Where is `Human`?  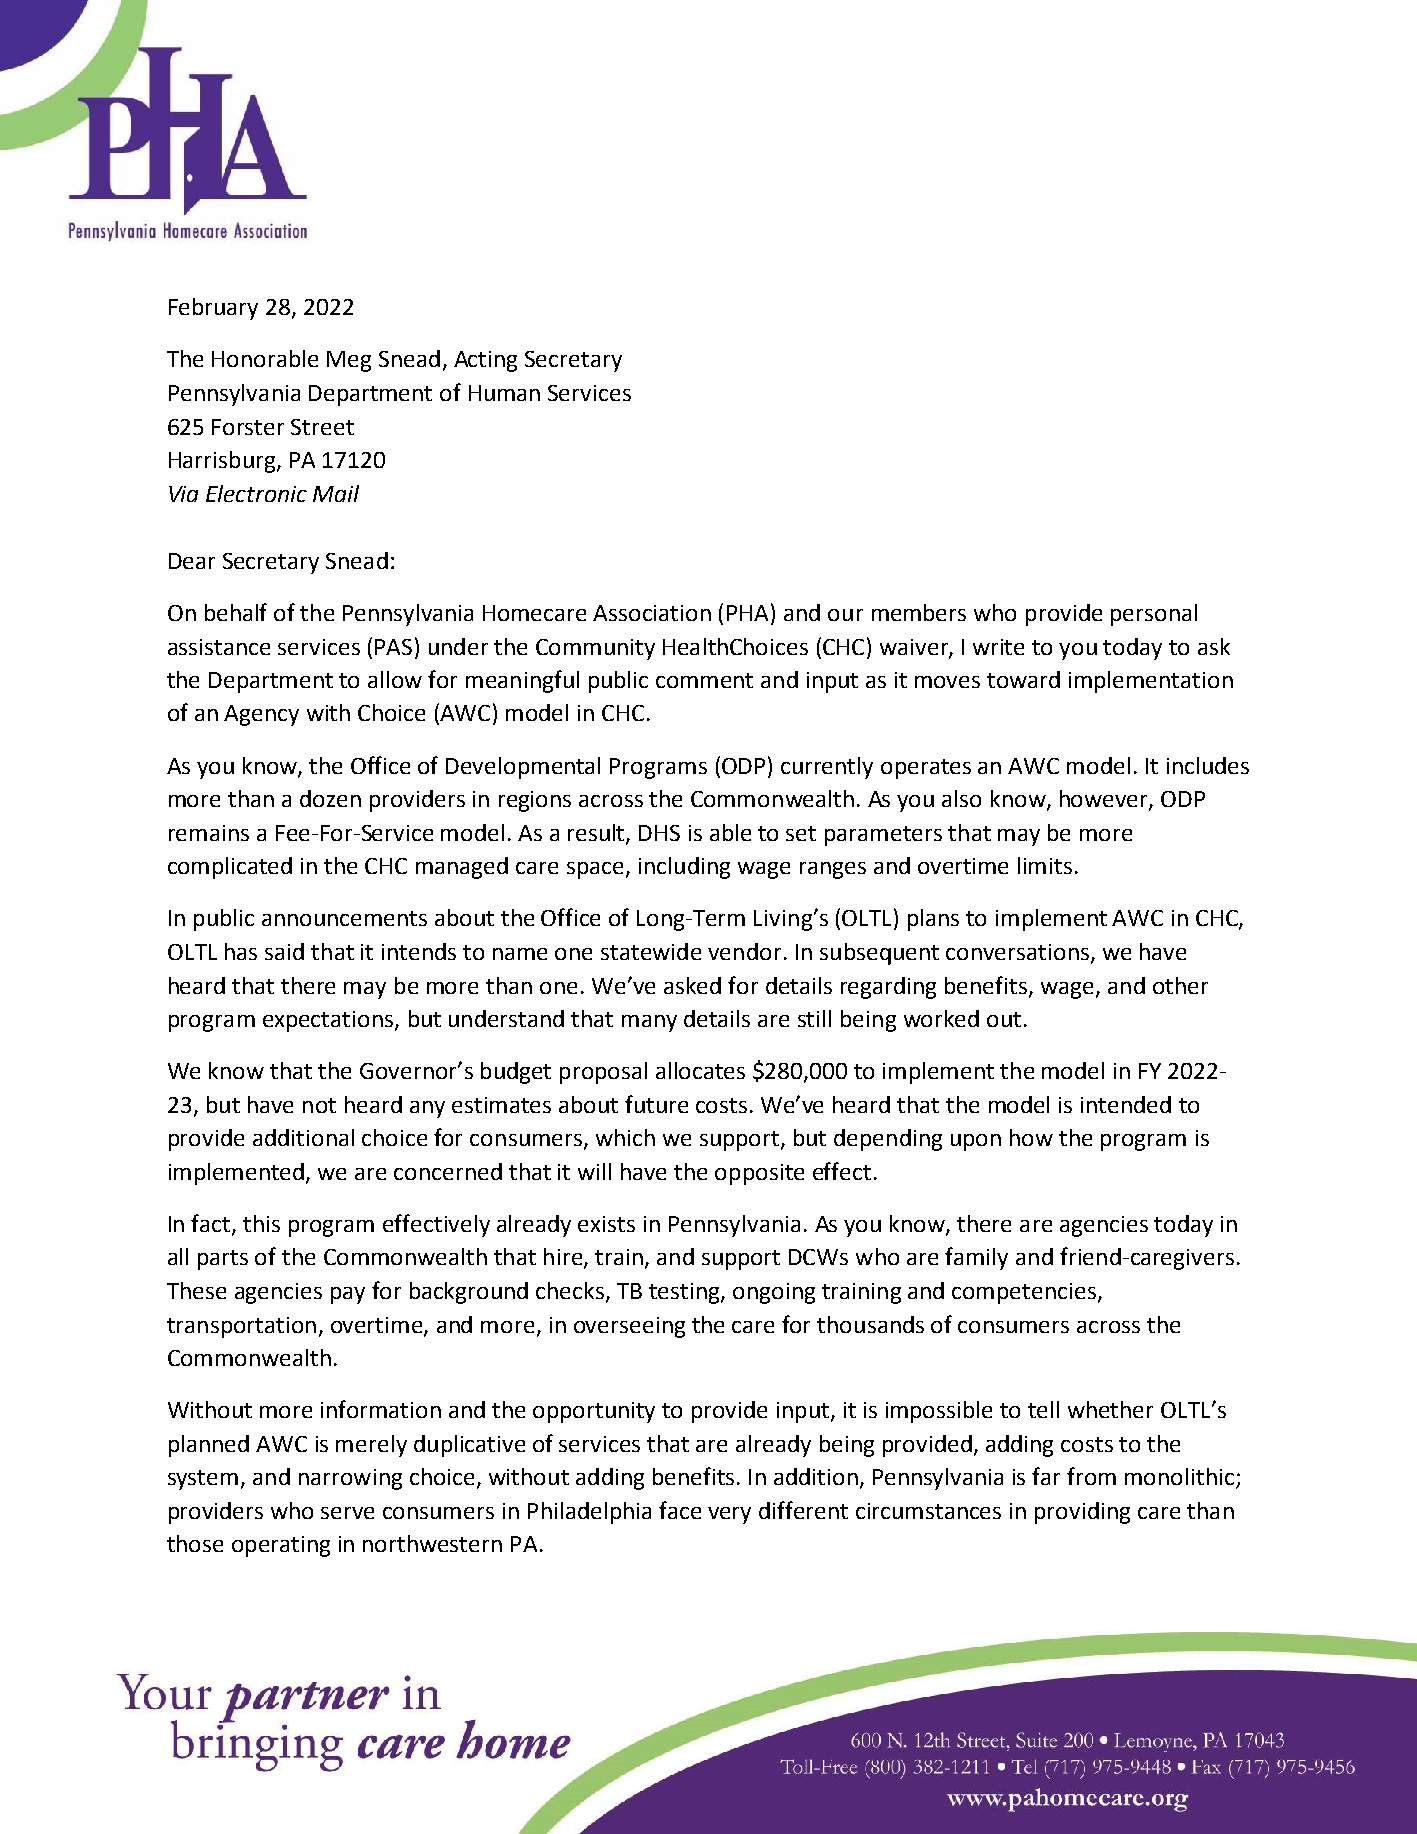
Human is located at coordinates (504, 393).
